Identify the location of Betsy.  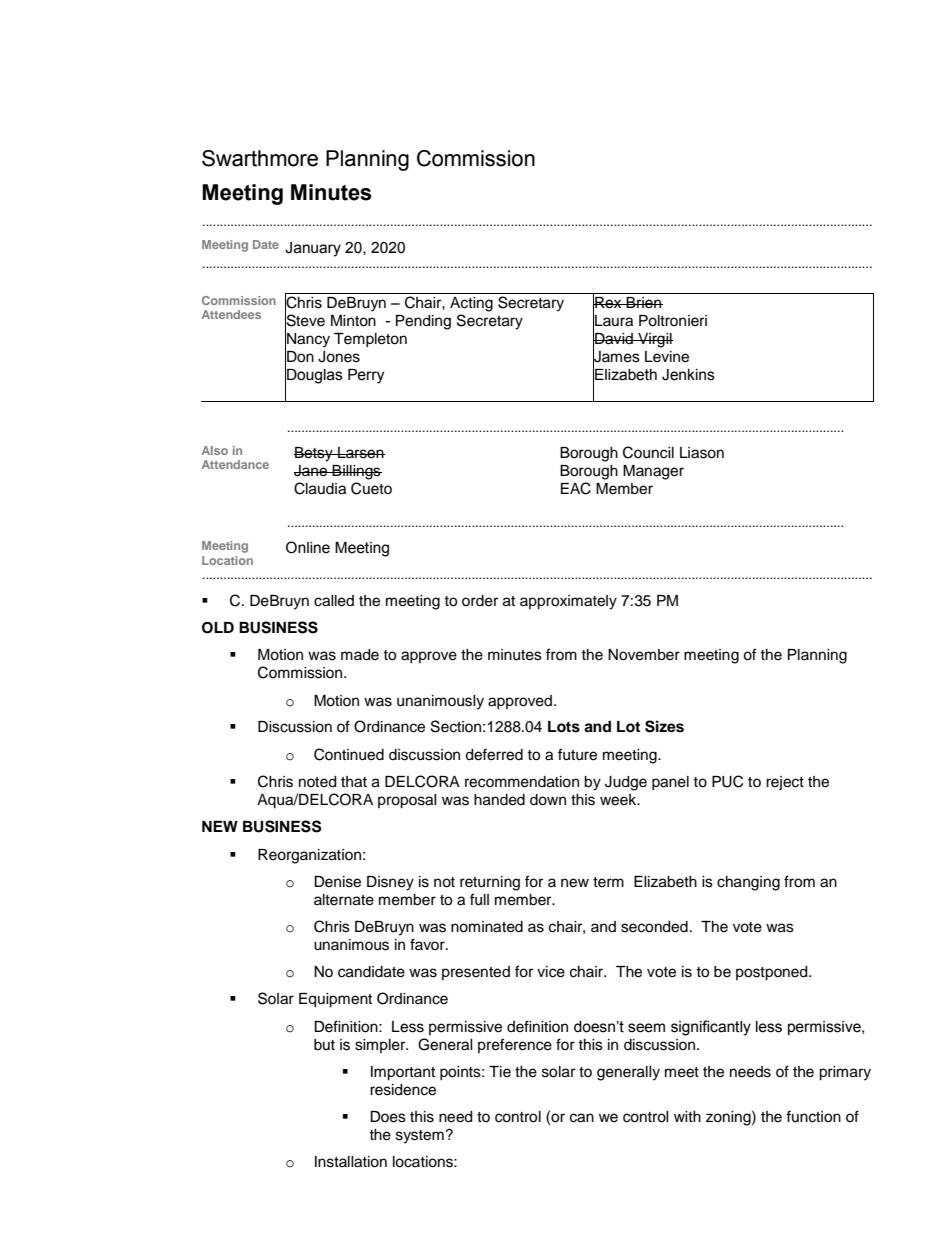
(314, 454).
